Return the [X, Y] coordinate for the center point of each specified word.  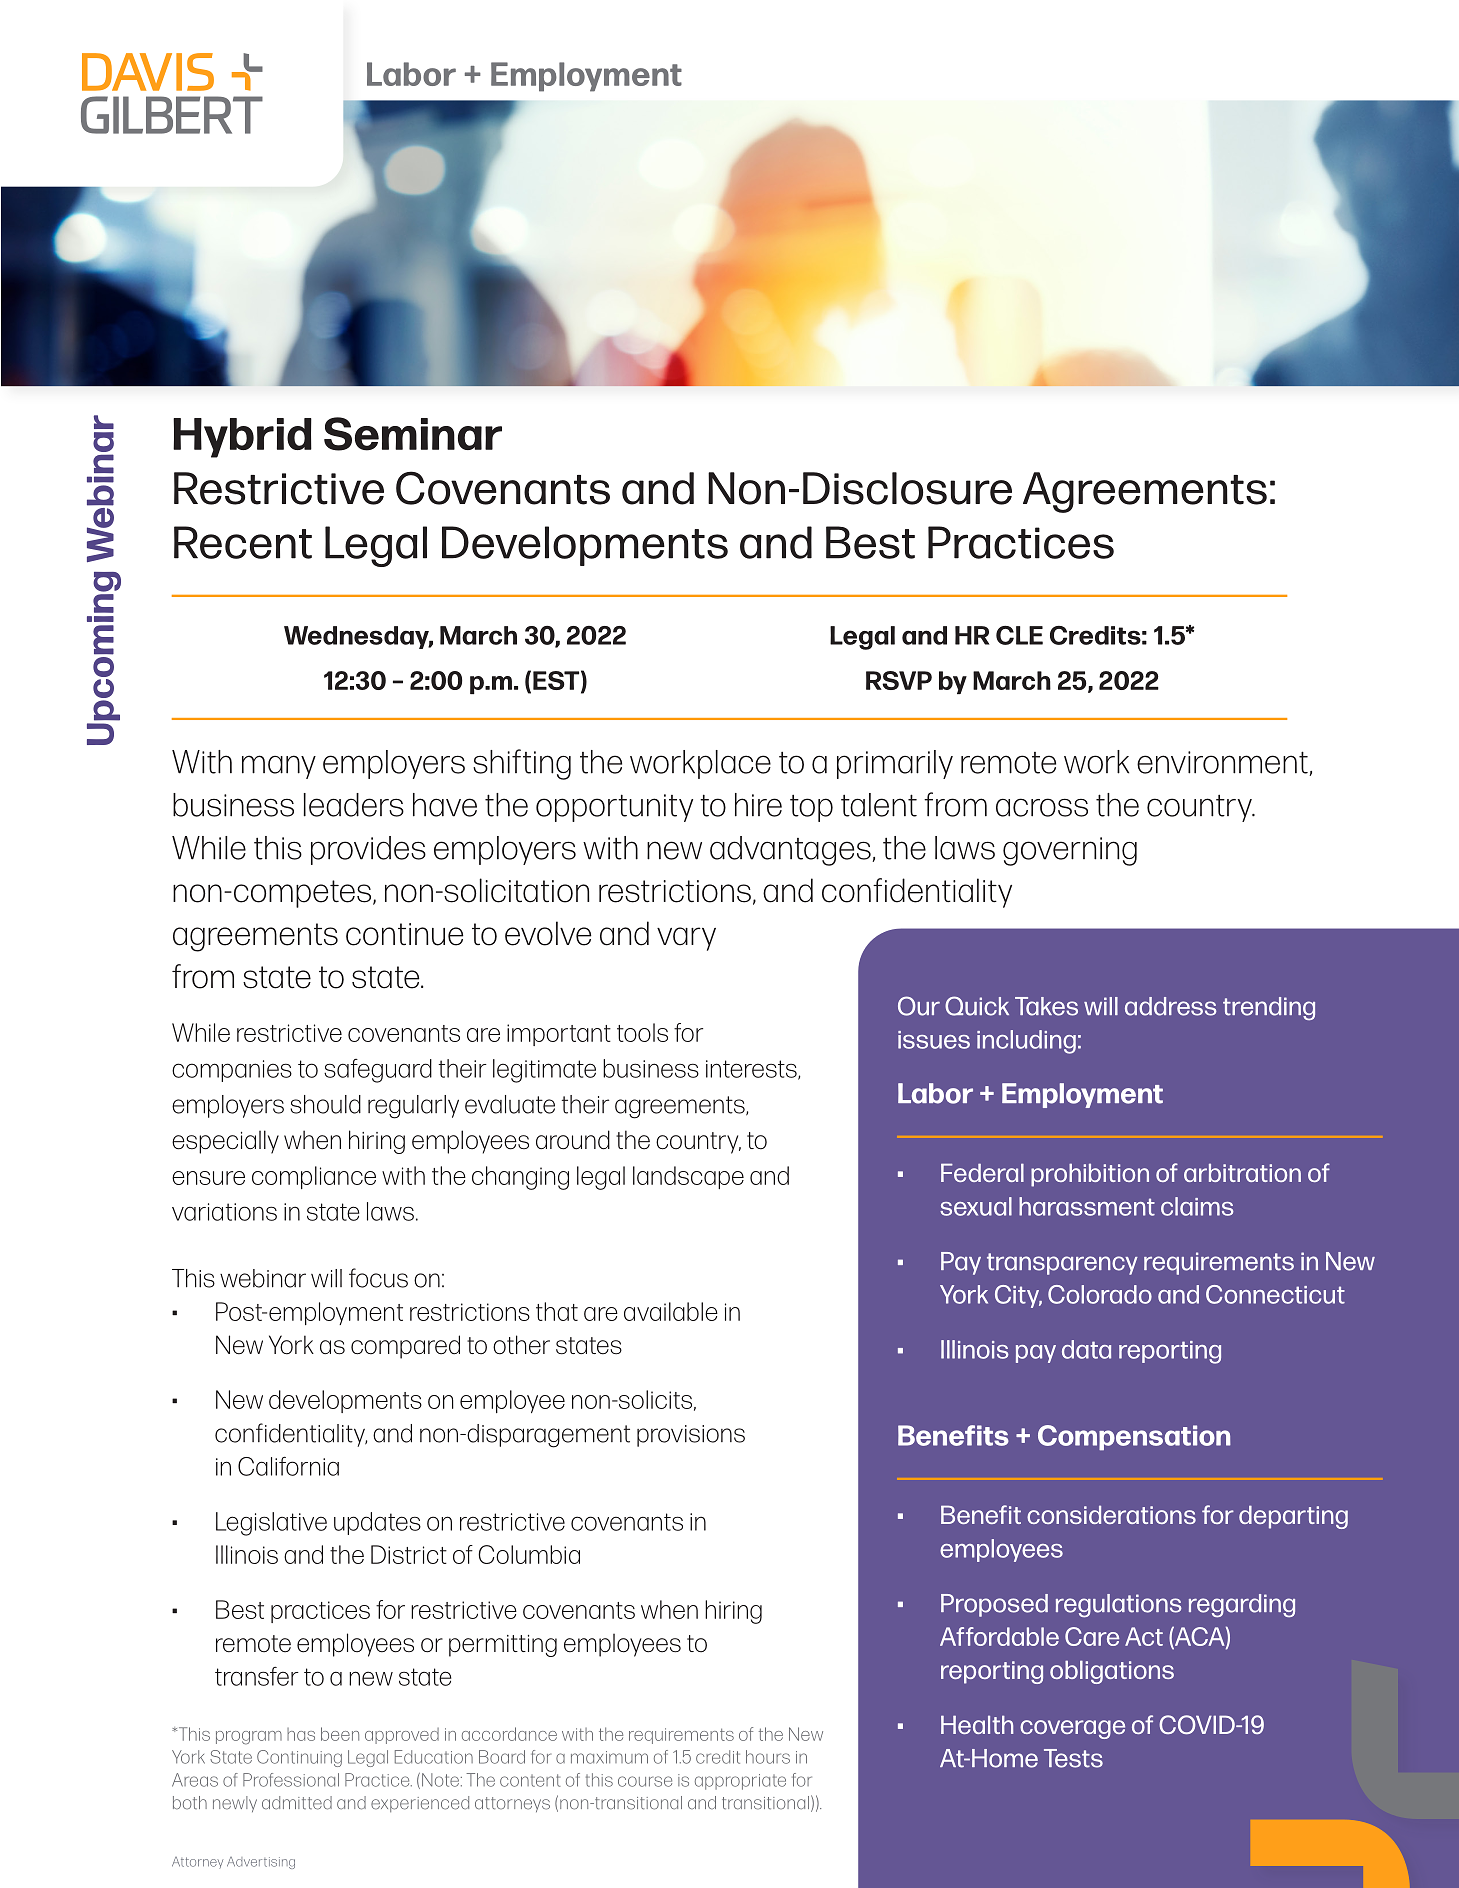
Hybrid [242, 438]
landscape [688, 1177]
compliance [314, 1177]
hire [758, 805]
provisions [691, 1436]
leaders [354, 805]
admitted [297, 1803]
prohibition [1090, 1175]
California [288, 1466]
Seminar [413, 434]
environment [1223, 763]
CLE [1019, 635]
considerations [1111, 1514]
